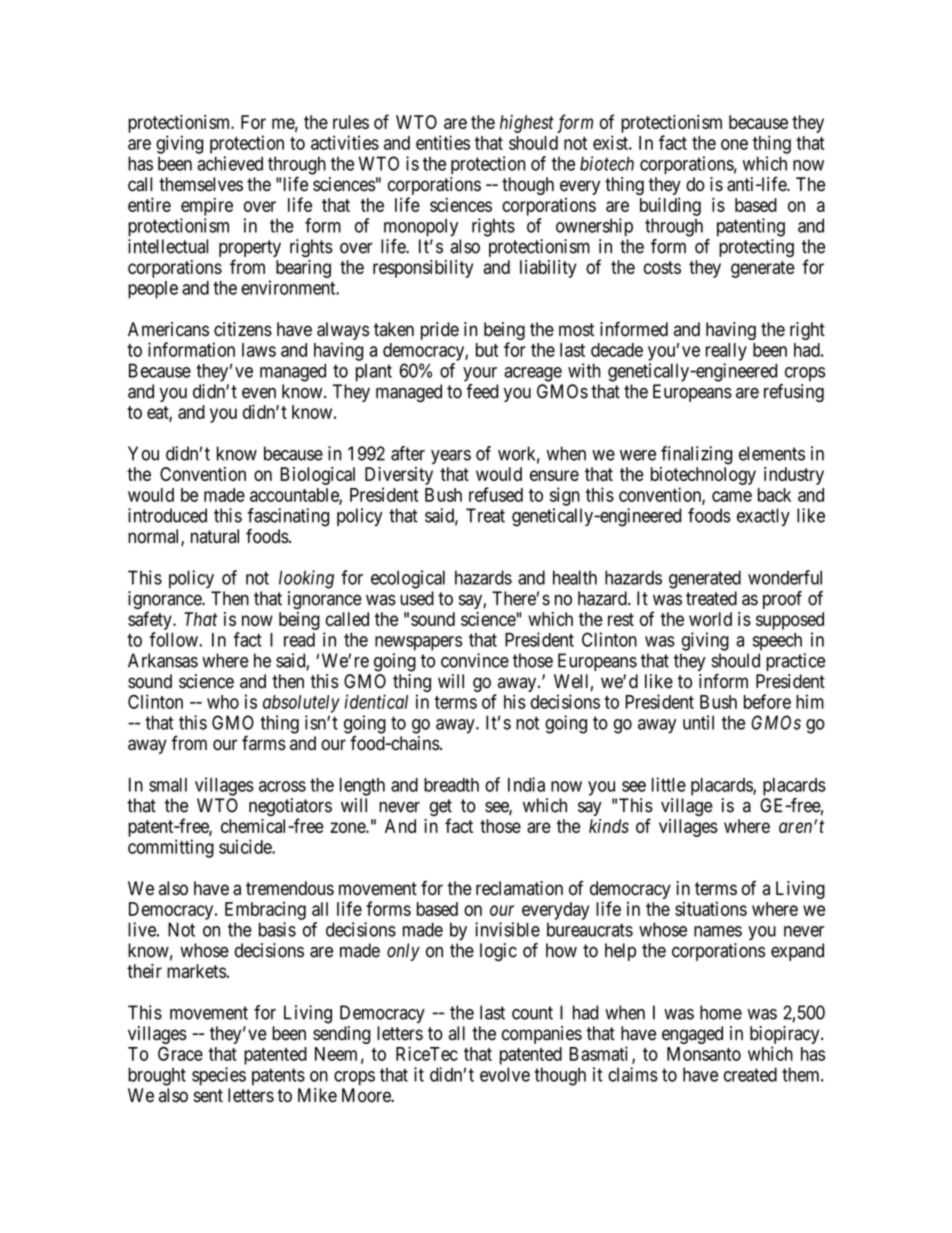 The height and width of the screenshot is (1233, 952). I want to click on created, so click(750, 1074).
